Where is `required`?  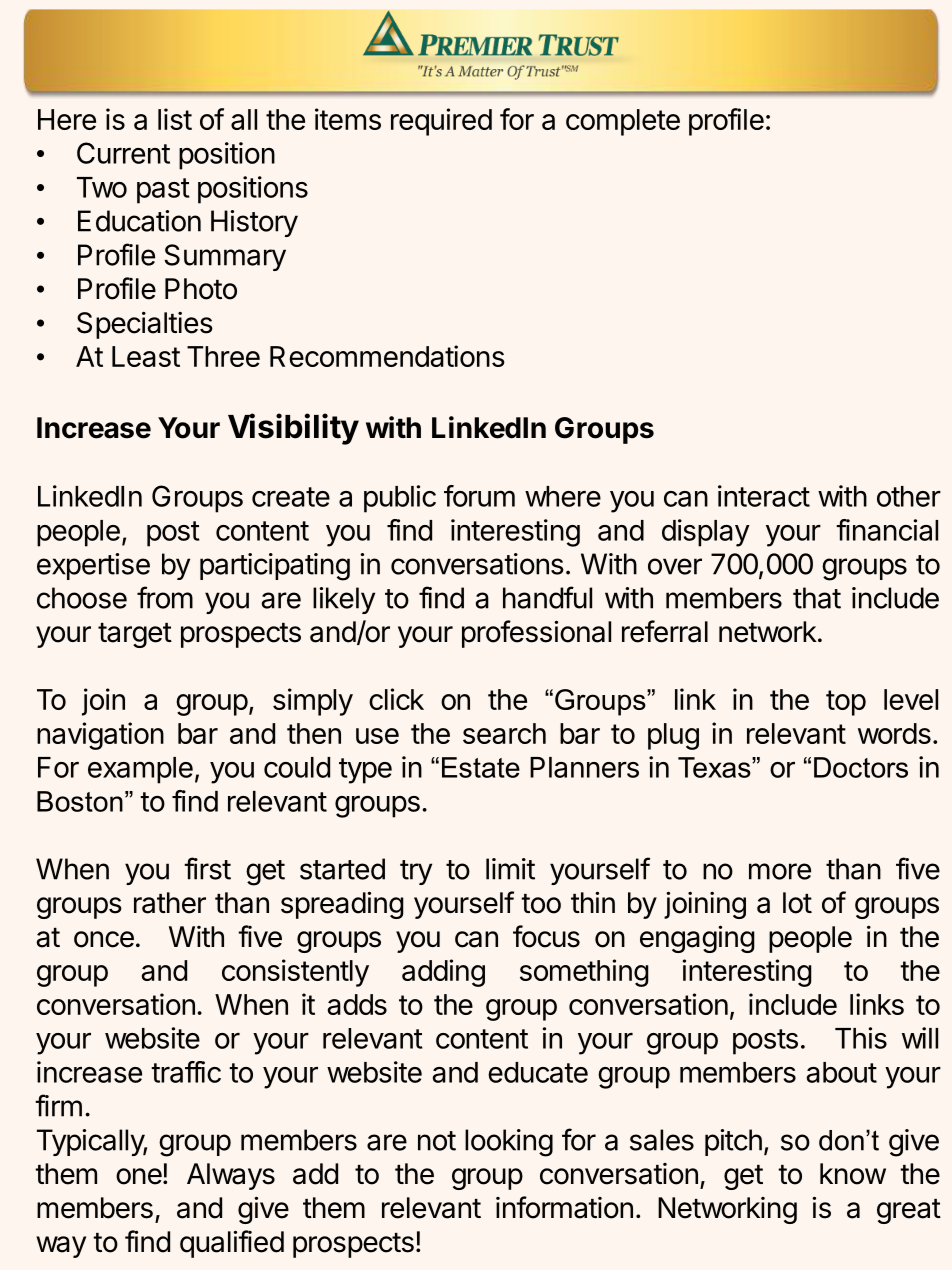 required is located at coordinates (441, 122).
